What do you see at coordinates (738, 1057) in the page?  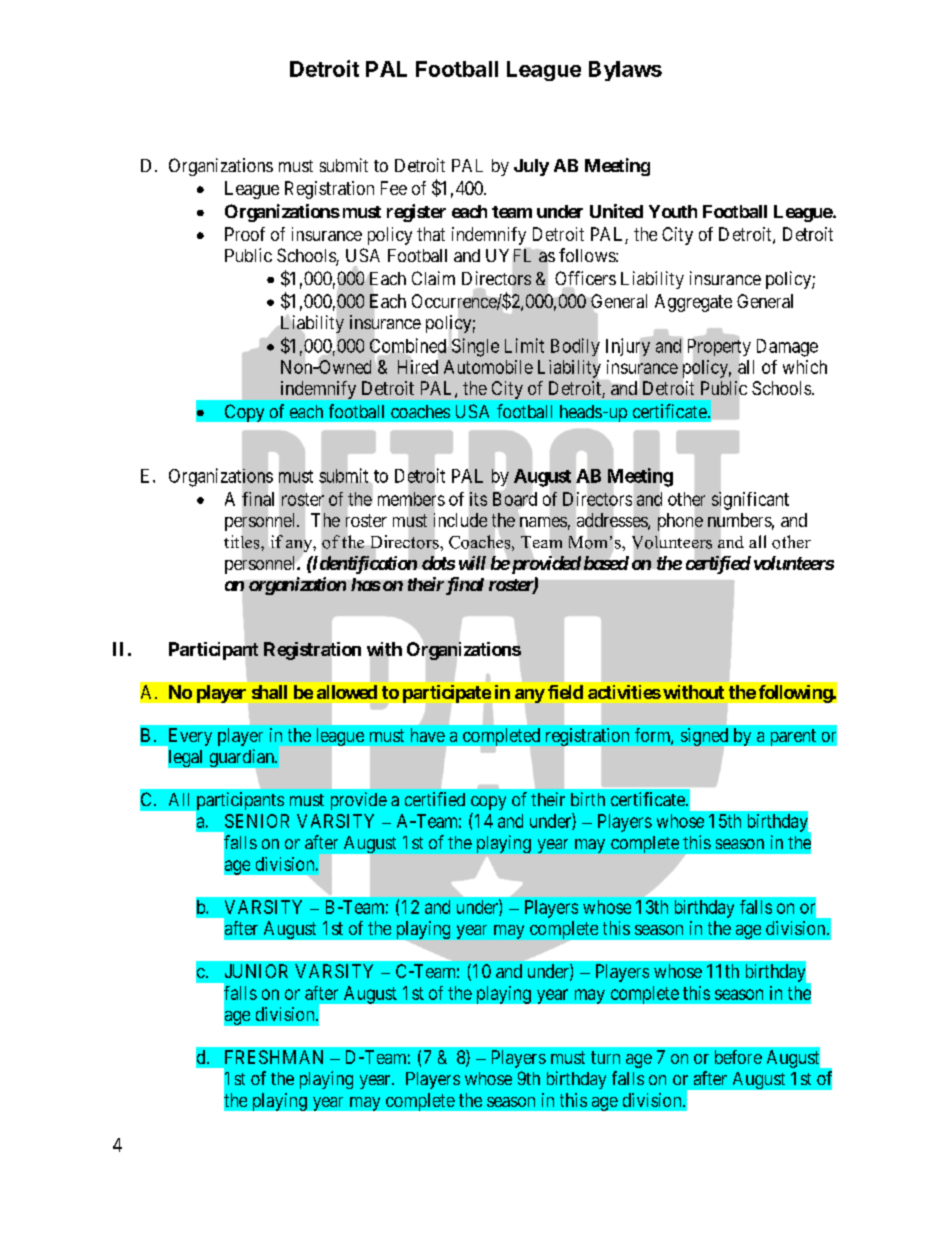 I see `before` at bounding box center [738, 1057].
